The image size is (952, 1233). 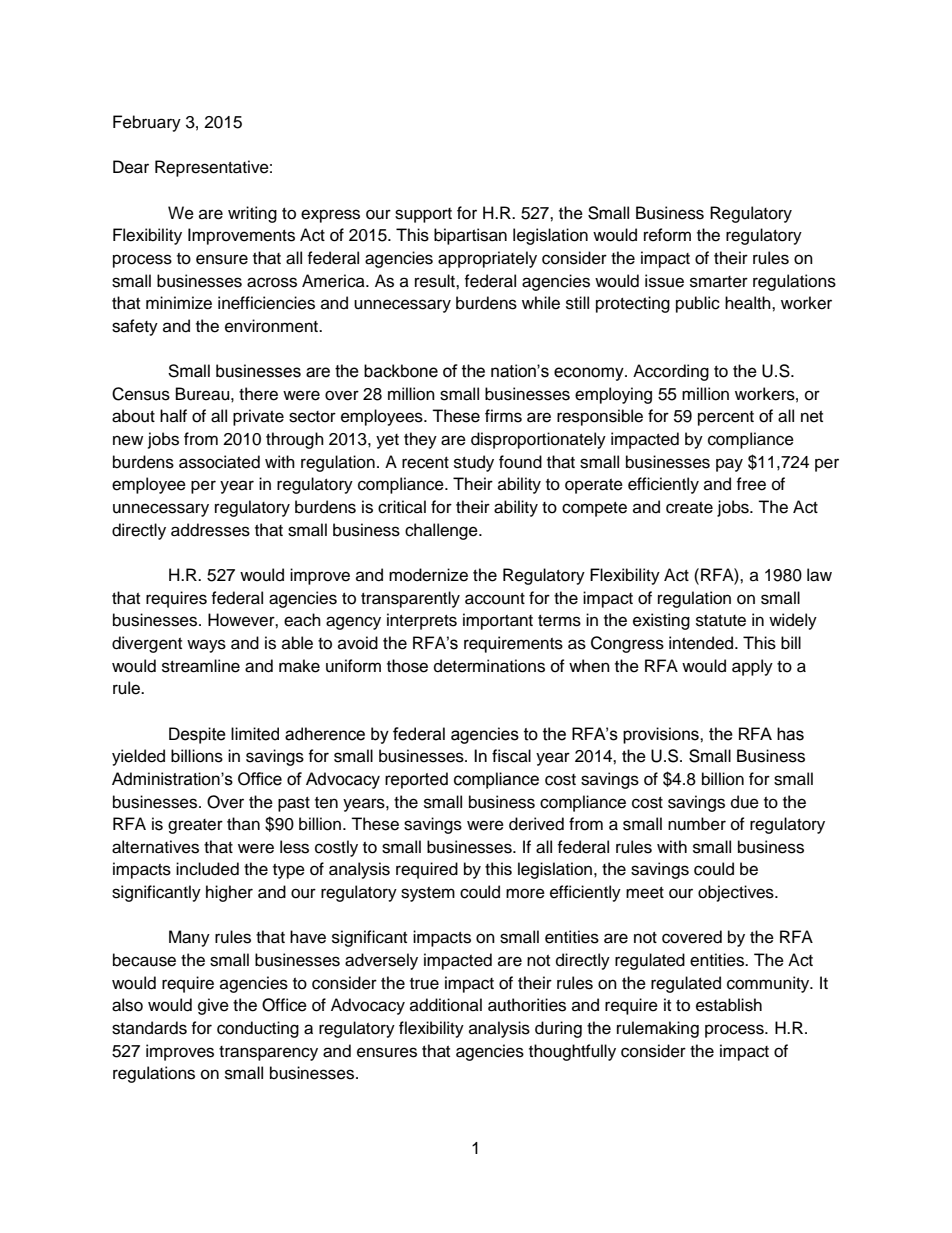 What do you see at coordinates (495, 599) in the screenshot?
I see `account` at bounding box center [495, 599].
